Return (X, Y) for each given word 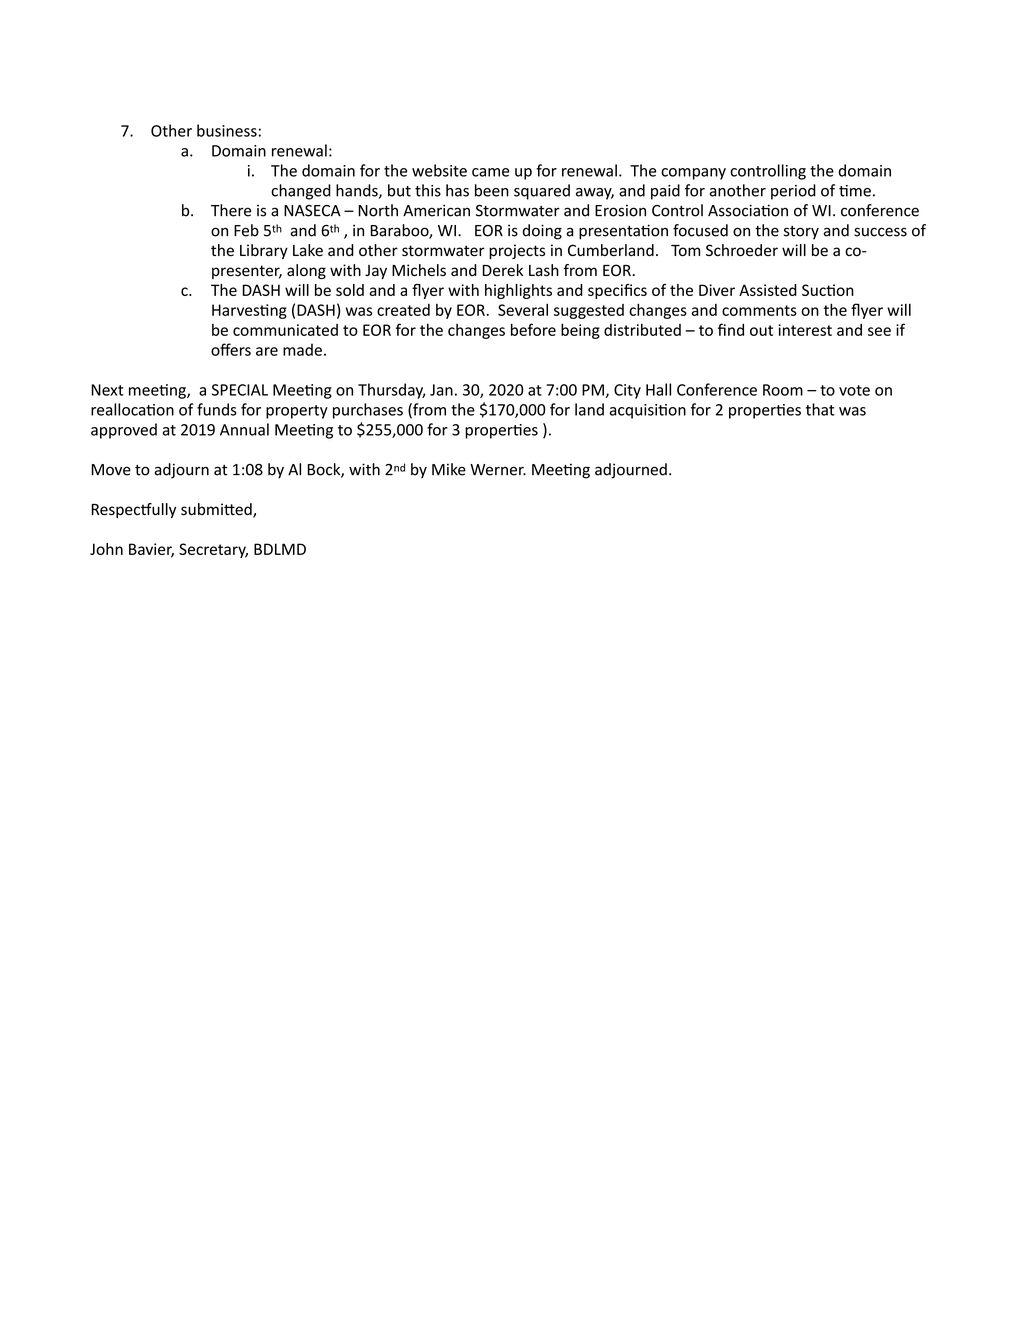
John (106, 549)
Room (783, 390)
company (693, 174)
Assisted (768, 290)
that (820, 409)
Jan (441, 390)
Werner (498, 470)
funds (217, 409)
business (227, 130)
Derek (502, 270)
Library (264, 251)
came (490, 172)
